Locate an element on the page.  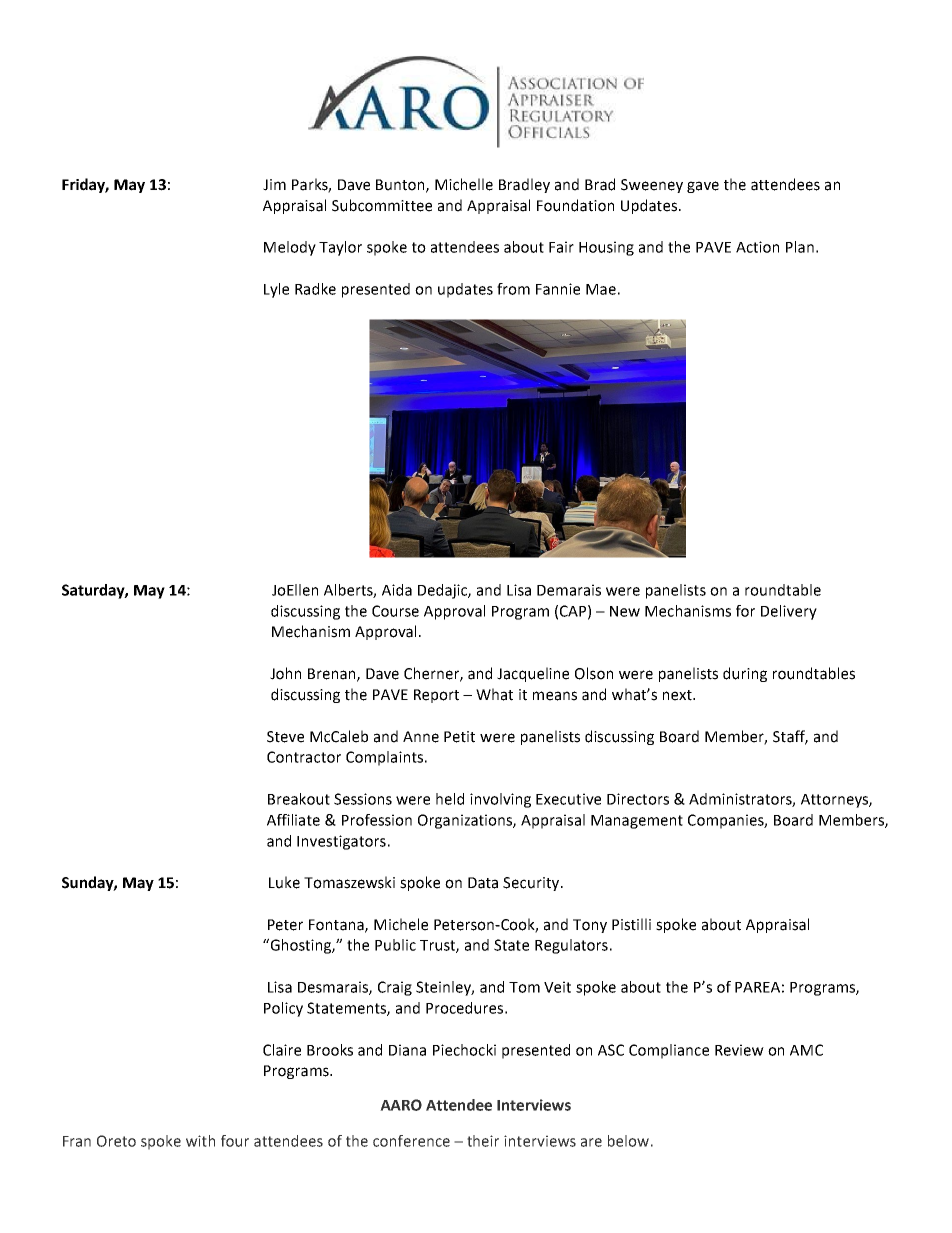
John is located at coordinates (285, 673).
